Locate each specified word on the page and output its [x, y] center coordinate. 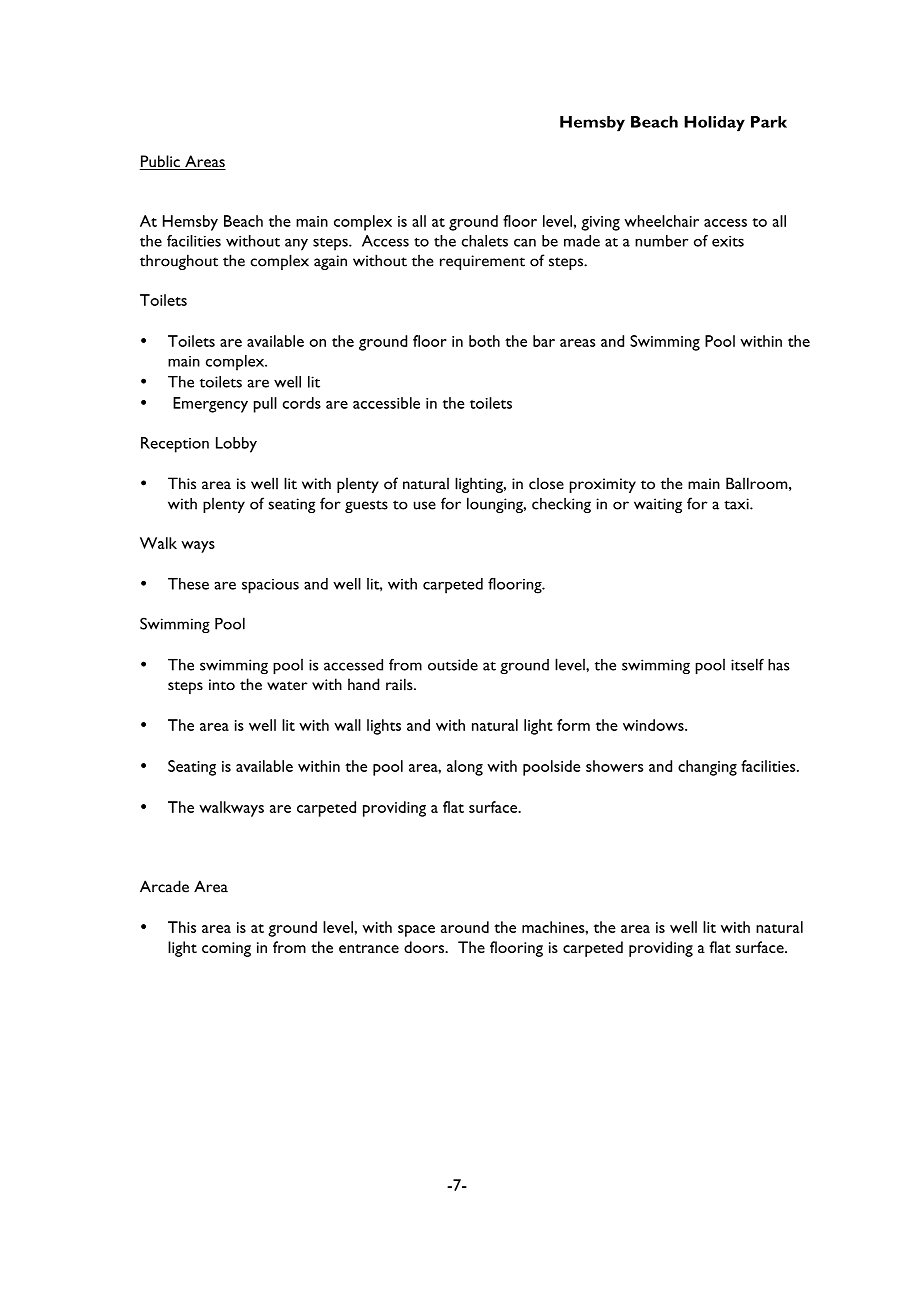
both [484, 341]
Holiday [714, 124]
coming [226, 949]
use [425, 505]
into [222, 685]
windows [654, 725]
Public [161, 162]
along [465, 768]
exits [728, 241]
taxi [737, 504]
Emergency [210, 405]
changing [707, 768]
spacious [270, 586]
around [465, 927]
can [525, 242]
